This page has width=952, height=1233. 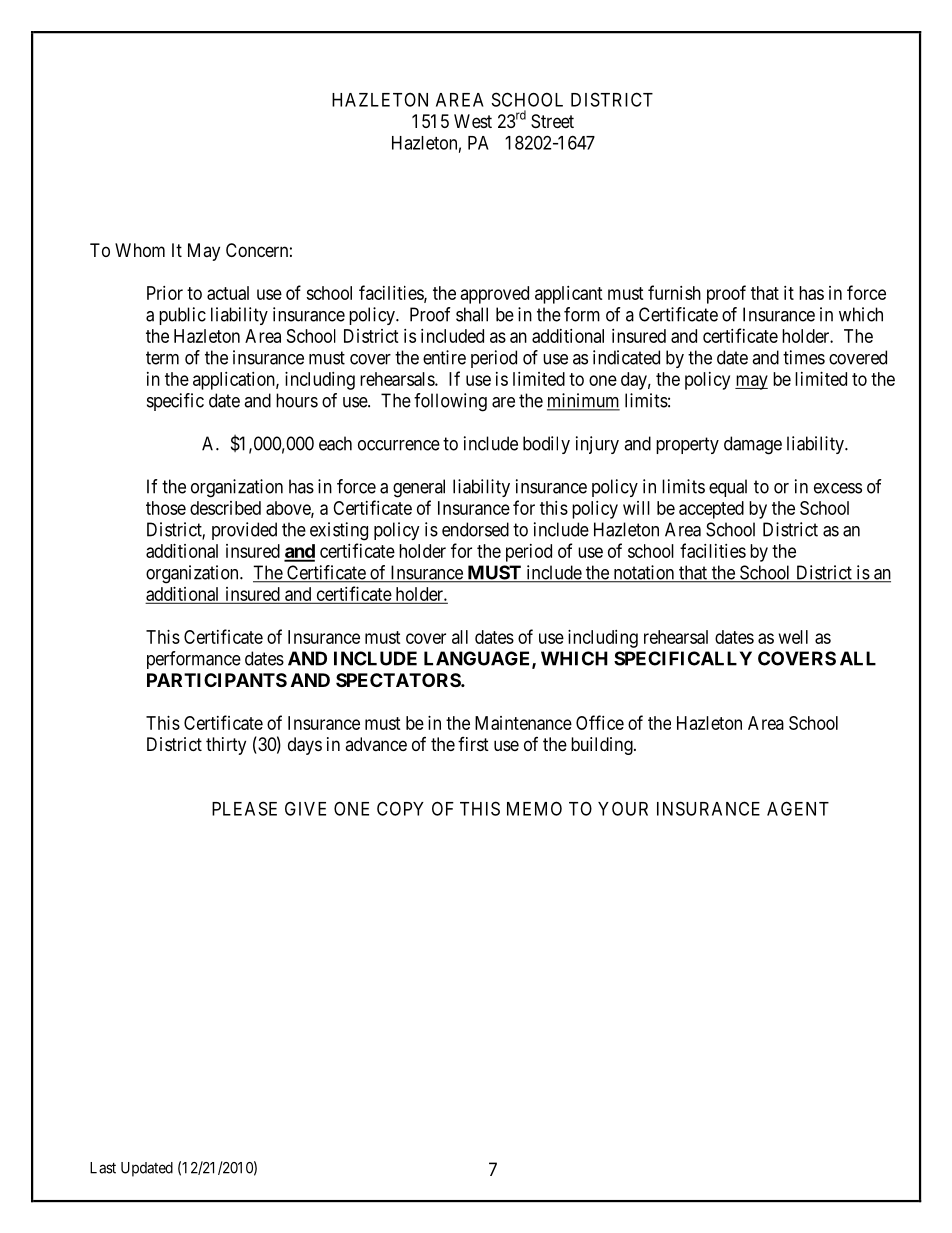 I want to click on well, so click(x=793, y=637).
